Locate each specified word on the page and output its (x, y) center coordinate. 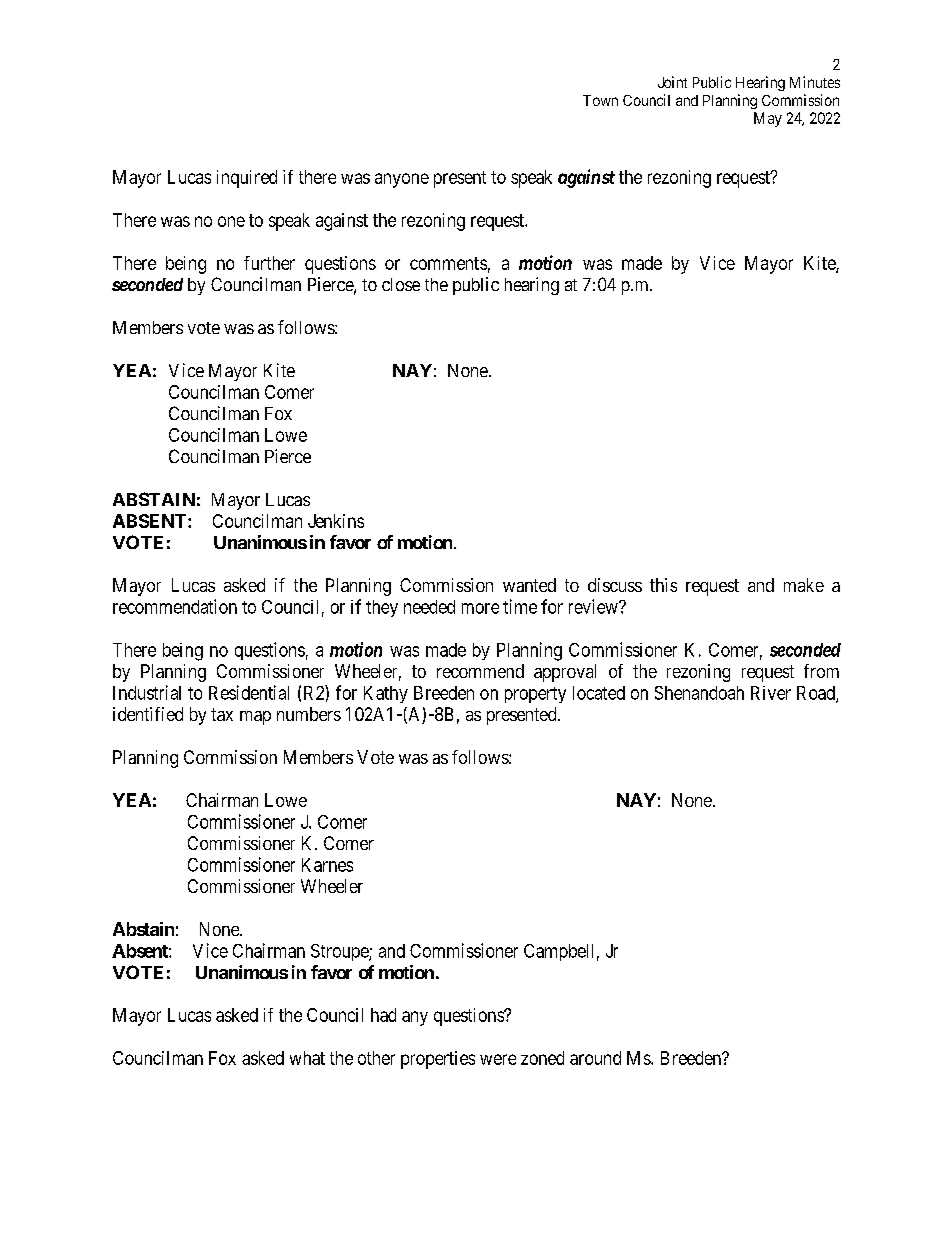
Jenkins (336, 521)
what (307, 1058)
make (804, 585)
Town (600, 100)
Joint (672, 82)
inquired (247, 179)
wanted (529, 585)
